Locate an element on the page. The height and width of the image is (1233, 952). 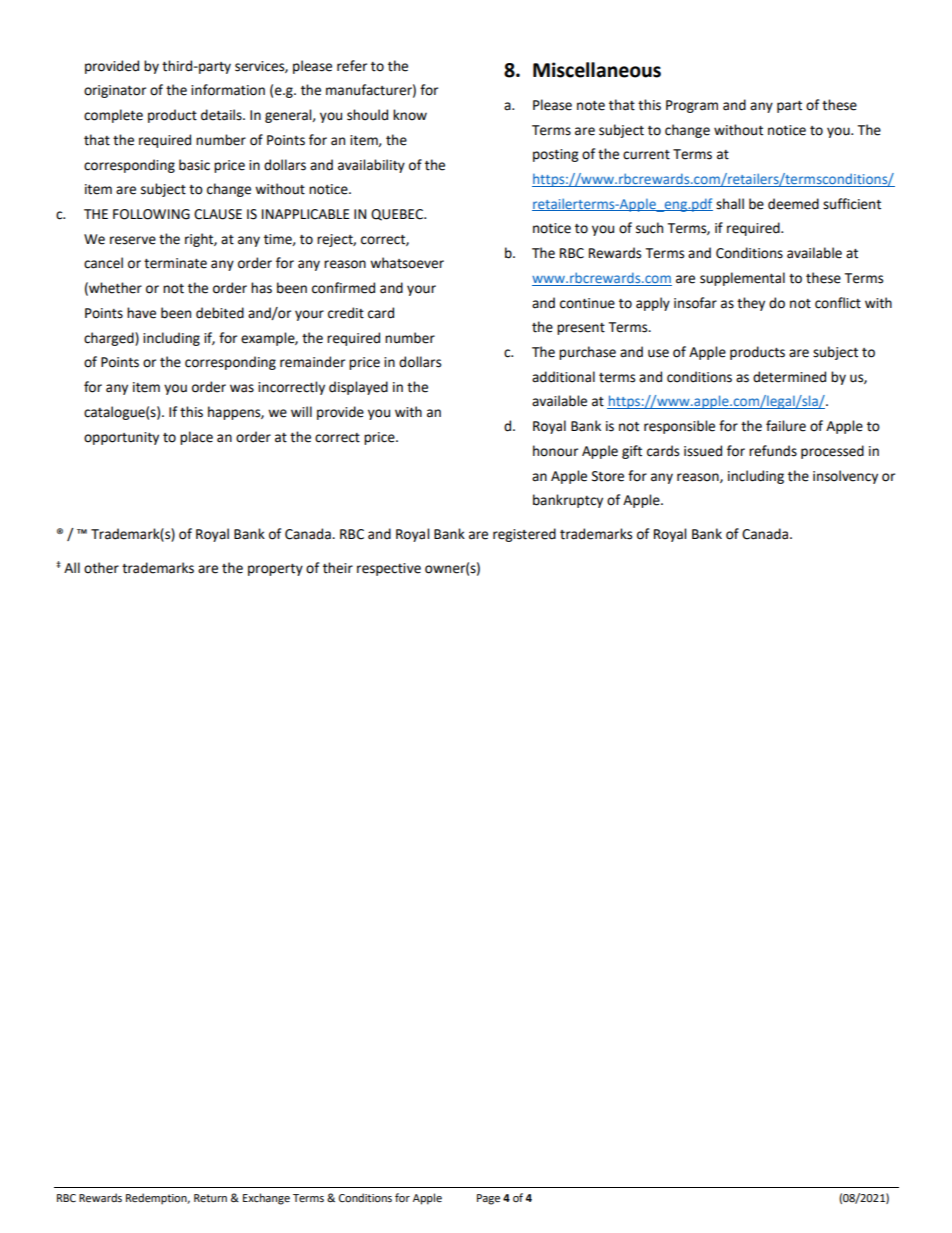
respective is located at coordinates (389, 569).
